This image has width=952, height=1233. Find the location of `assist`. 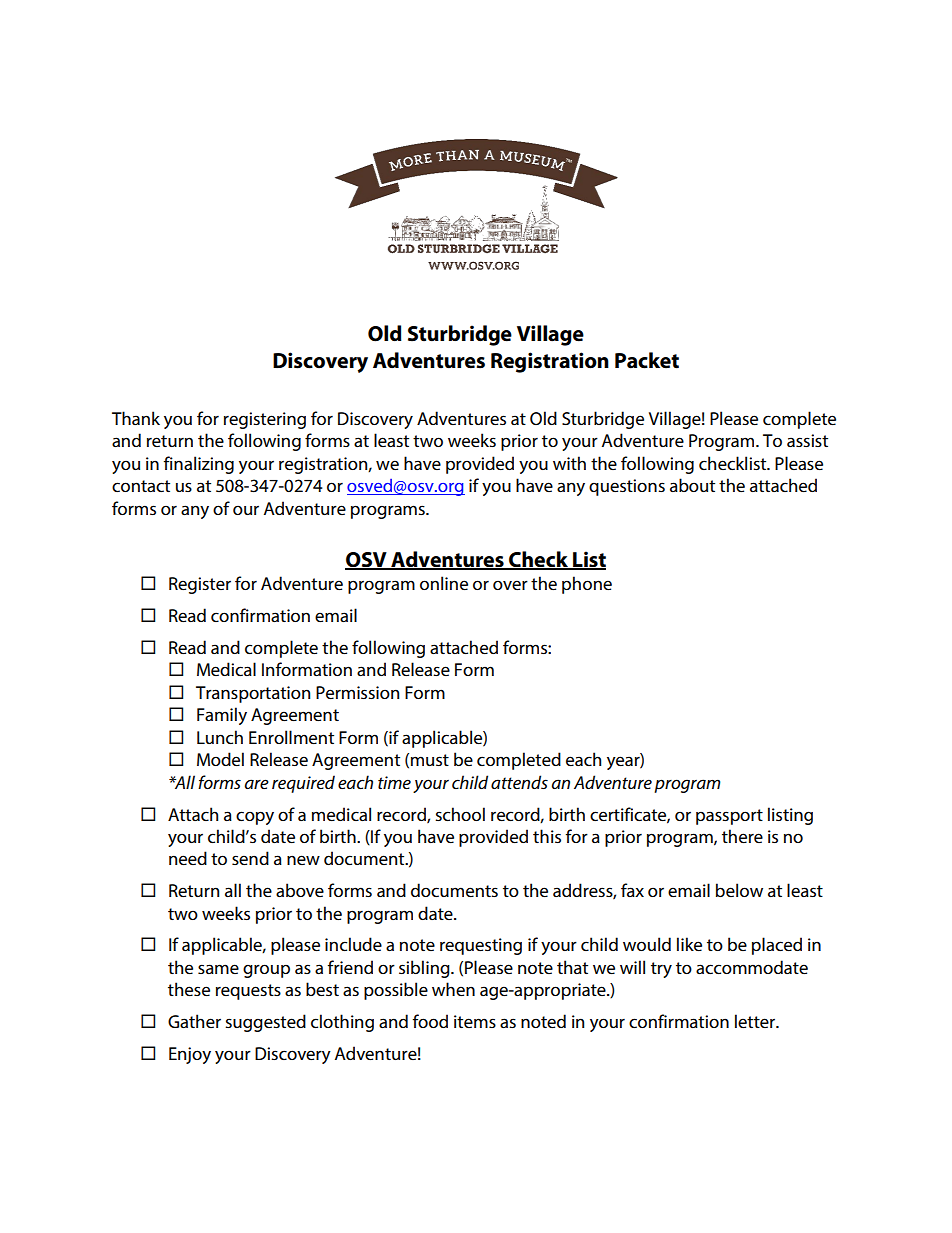

assist is located at coordinates (807, 440).
